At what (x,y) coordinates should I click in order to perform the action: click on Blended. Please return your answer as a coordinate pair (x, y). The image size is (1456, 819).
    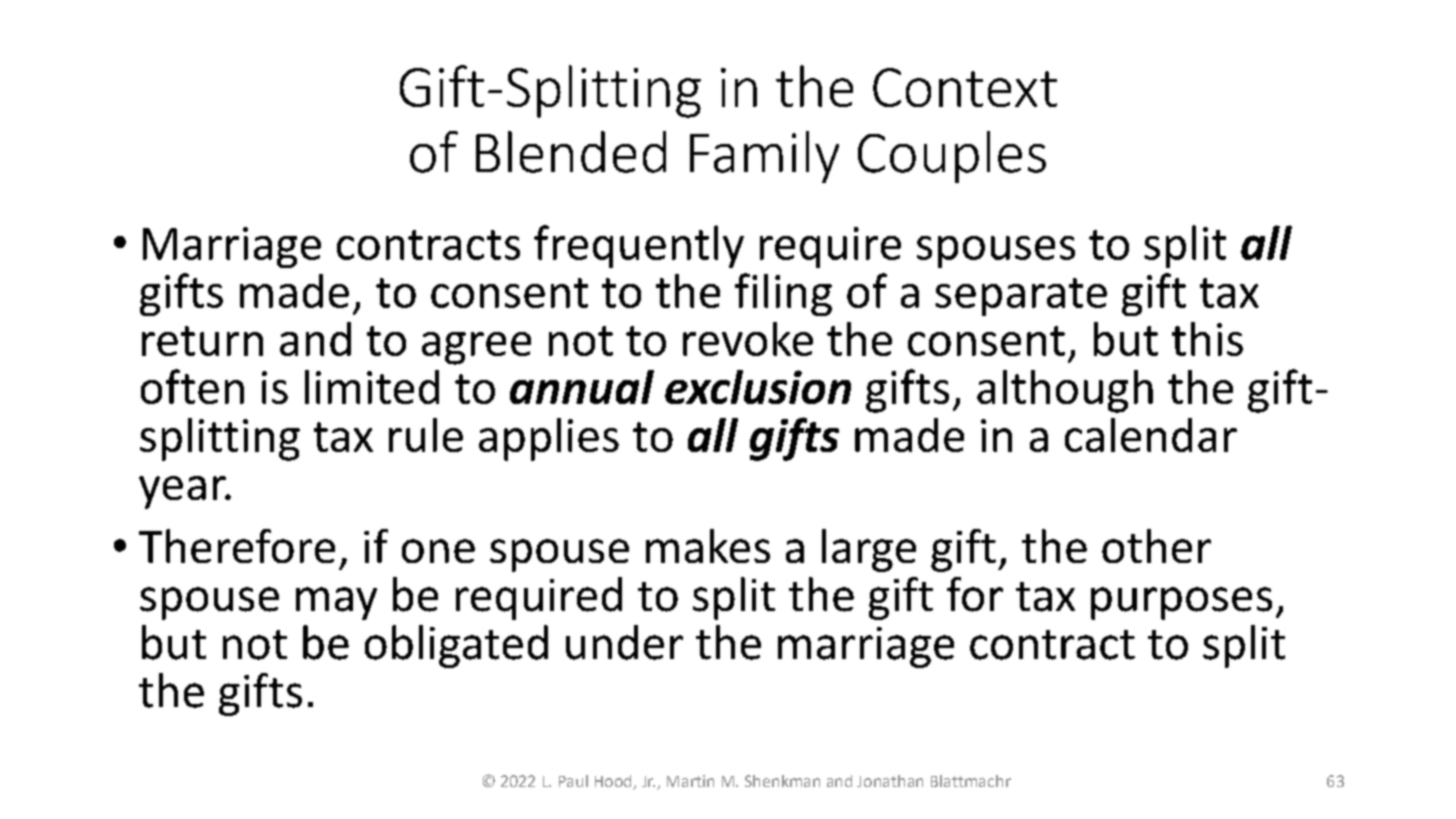
    Looking at the image, I should click on (571, 152).
